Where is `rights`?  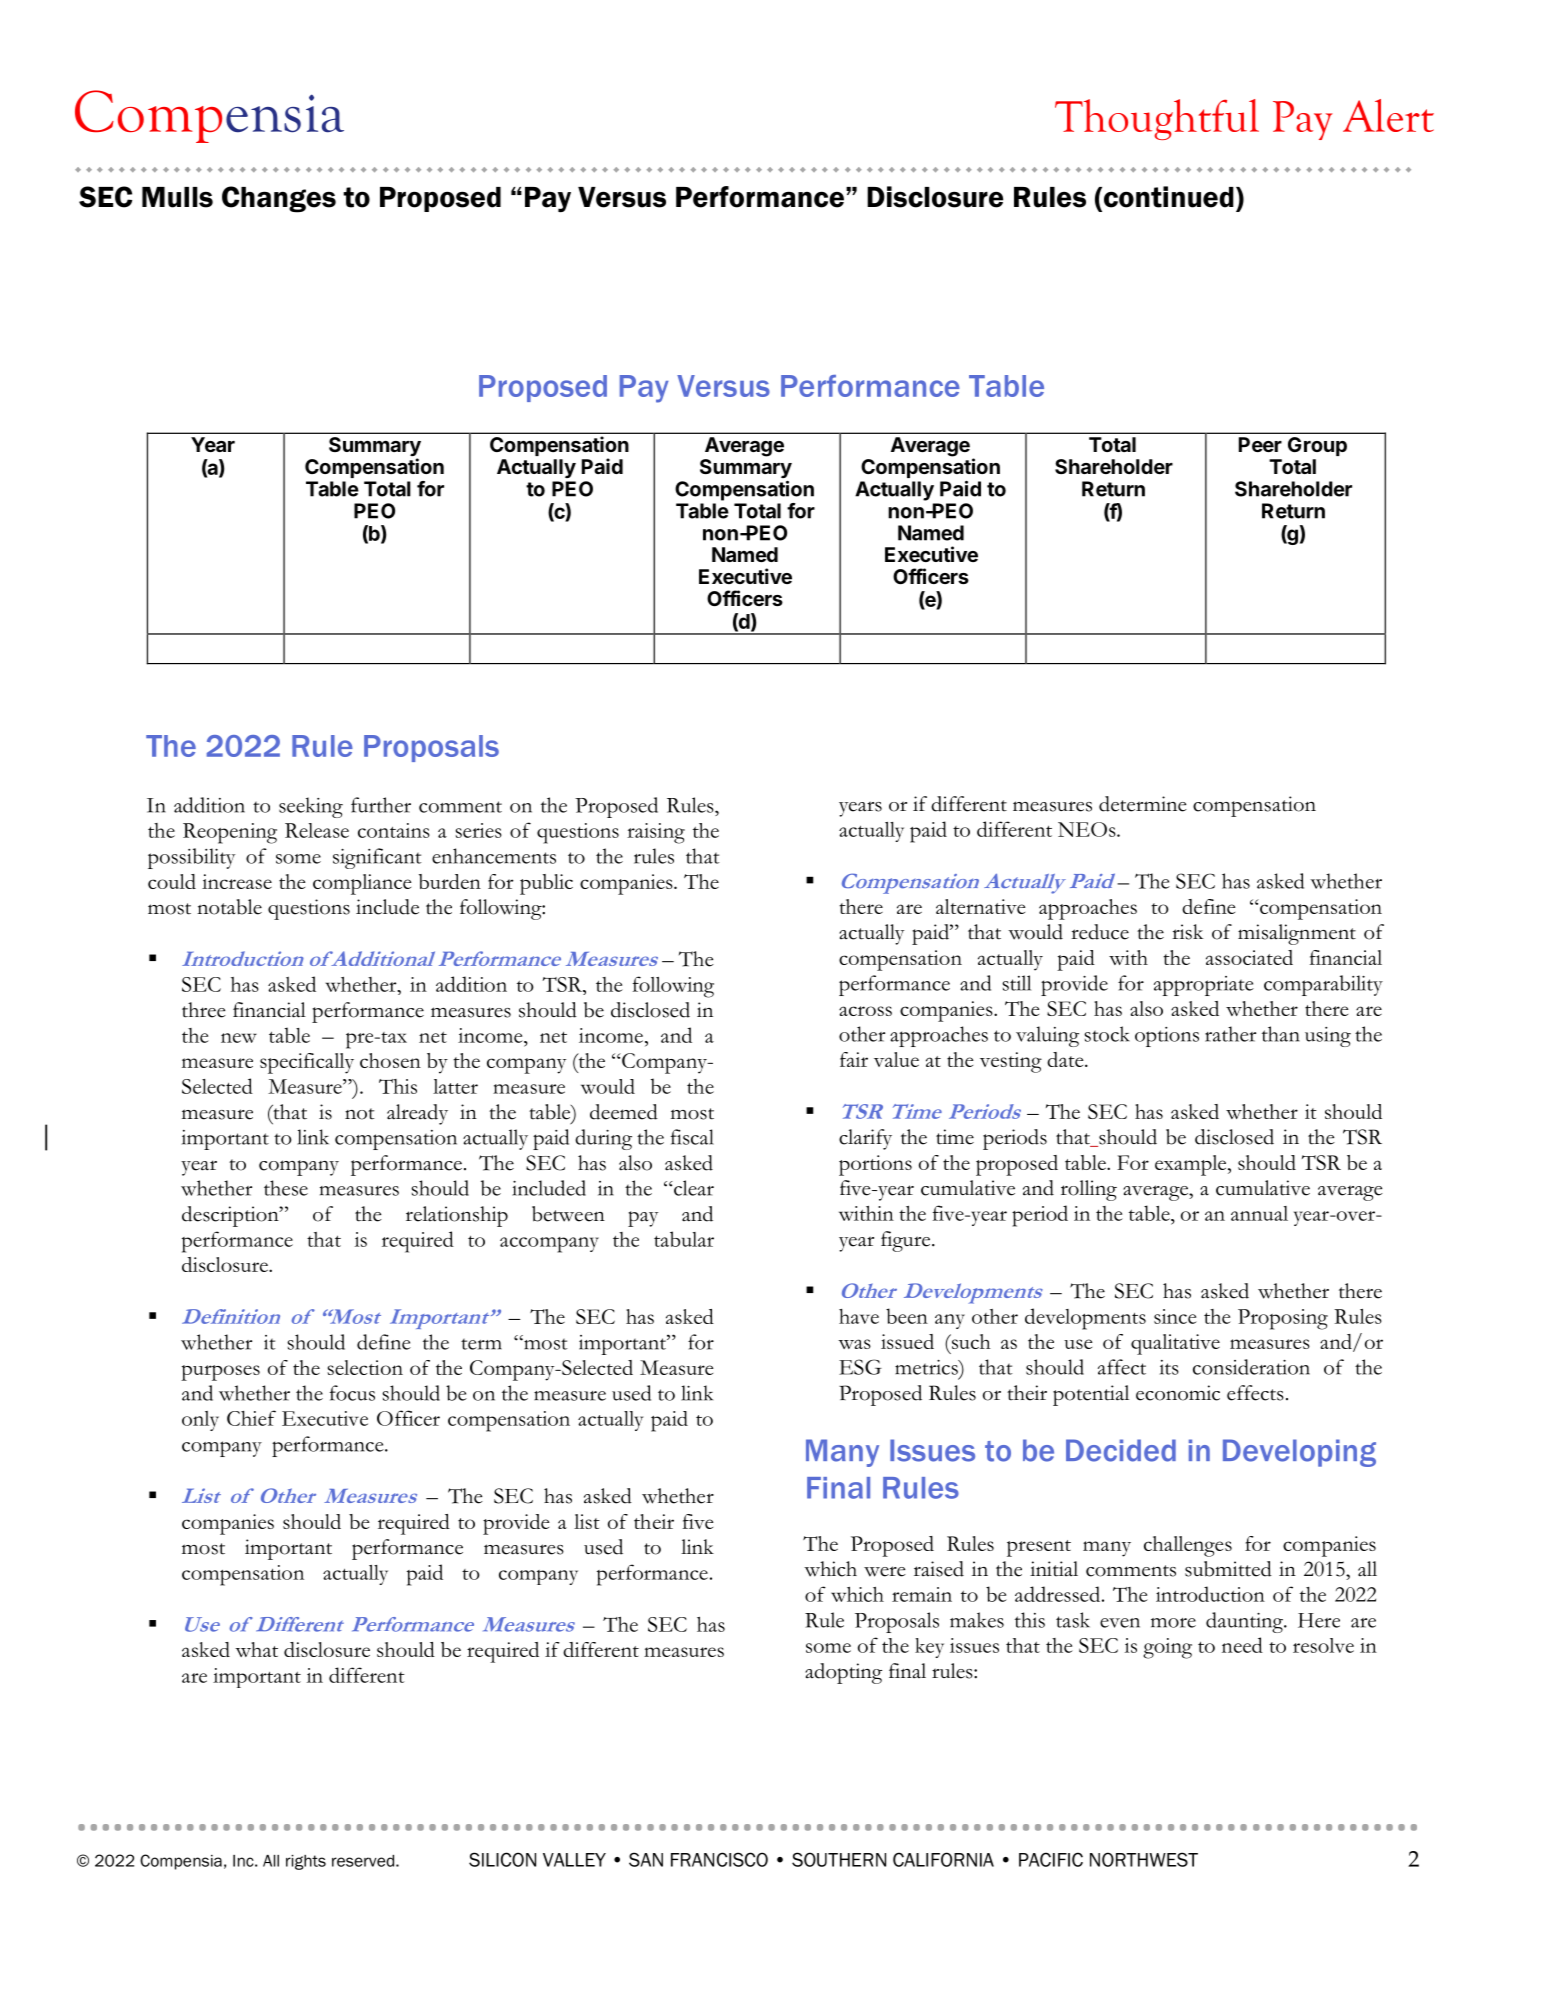
rights is located at coordinates (306, 1862).
